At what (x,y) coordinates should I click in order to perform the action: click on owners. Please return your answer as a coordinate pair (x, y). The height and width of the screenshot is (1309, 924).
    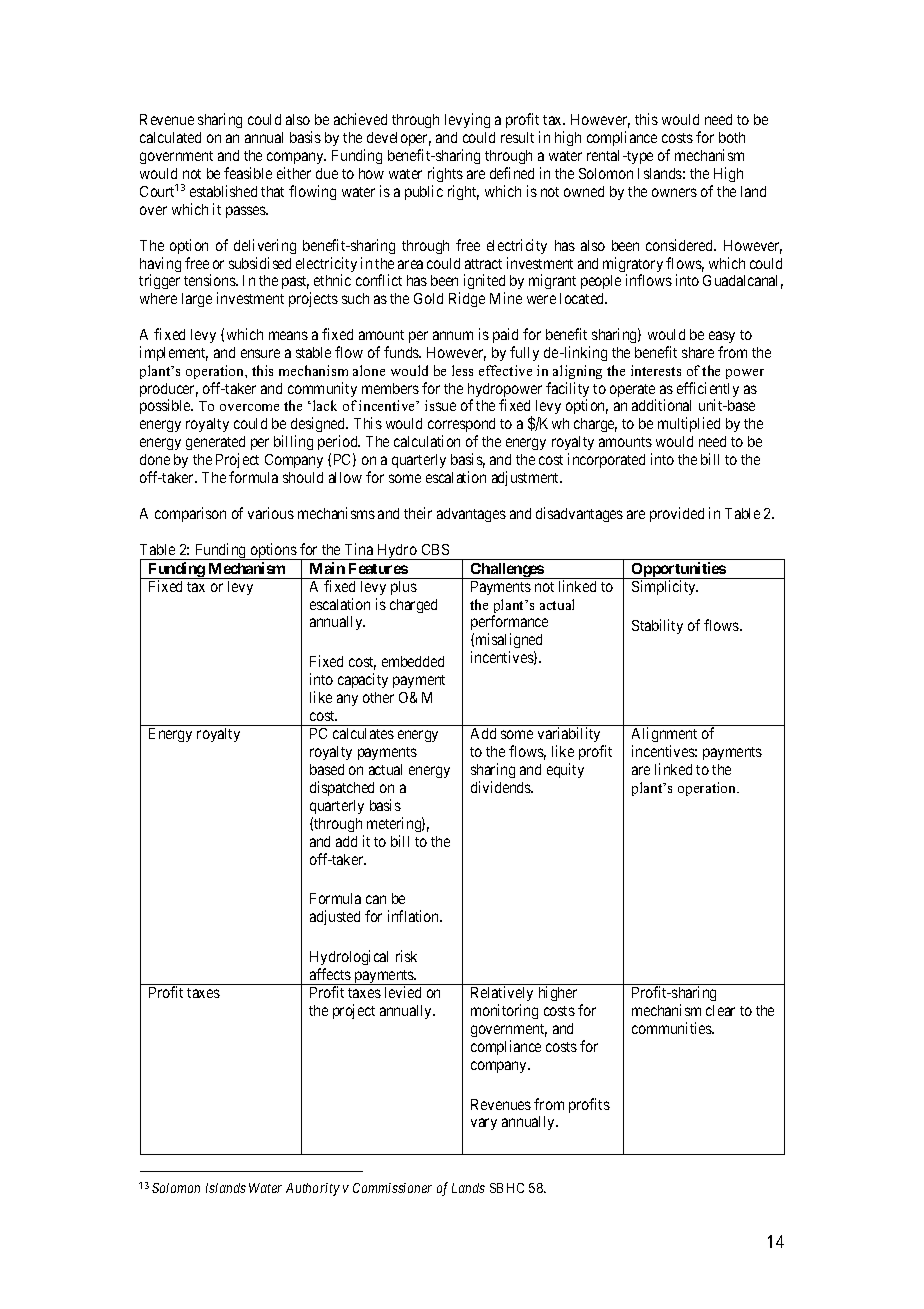
    Looking at the image, I should click on (674, 192).
